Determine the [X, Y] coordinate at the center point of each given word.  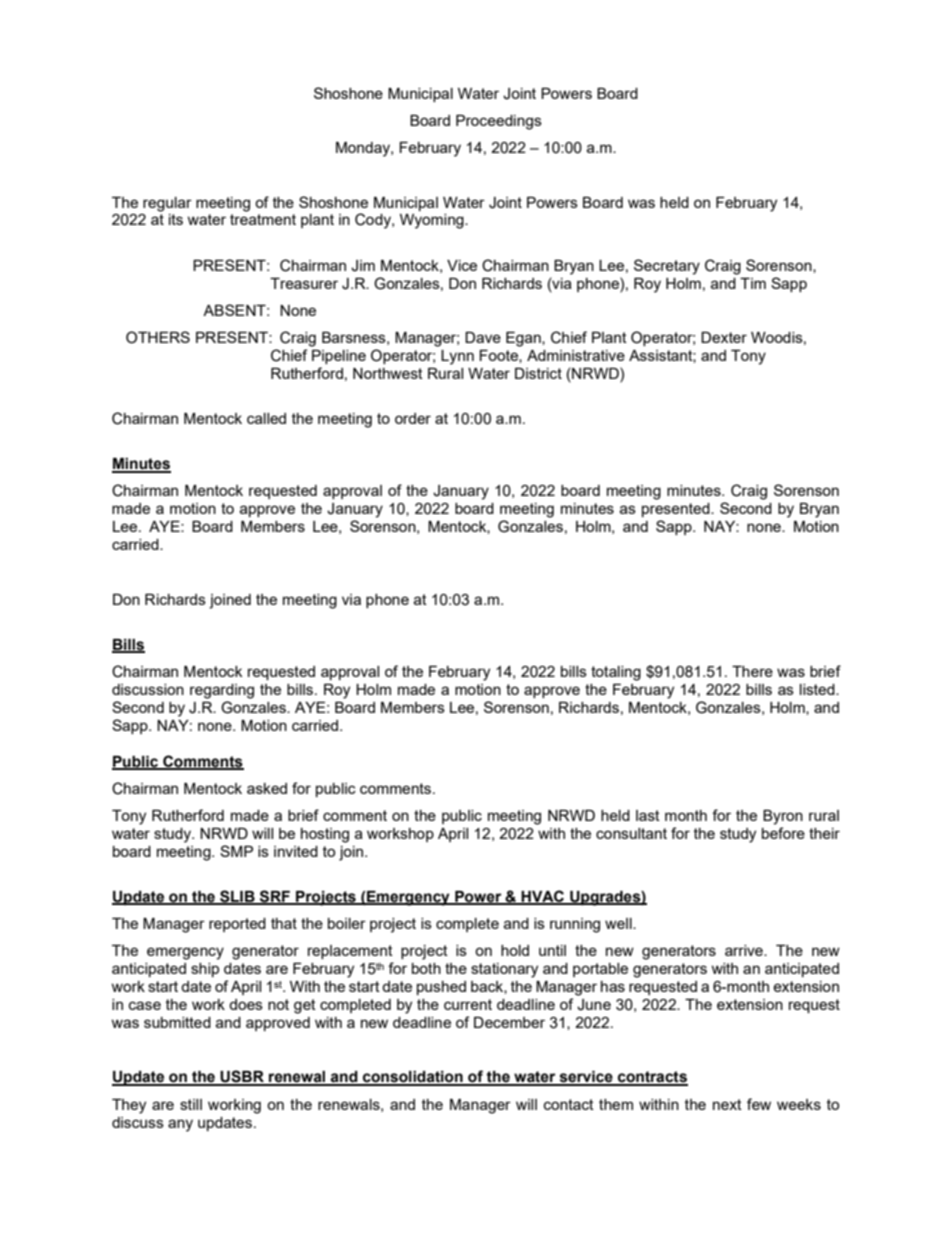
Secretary [667, 267]
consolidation [413, 1078]
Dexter [724, 337]
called [266, 418]
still [191, 1104]
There [752, 671]
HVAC [543, 897]
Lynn [457, 357]
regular [167, 204]
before [783, 833]
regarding [222, 691]
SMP [236, 851]
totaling [616, 673]
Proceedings [499, 122]
